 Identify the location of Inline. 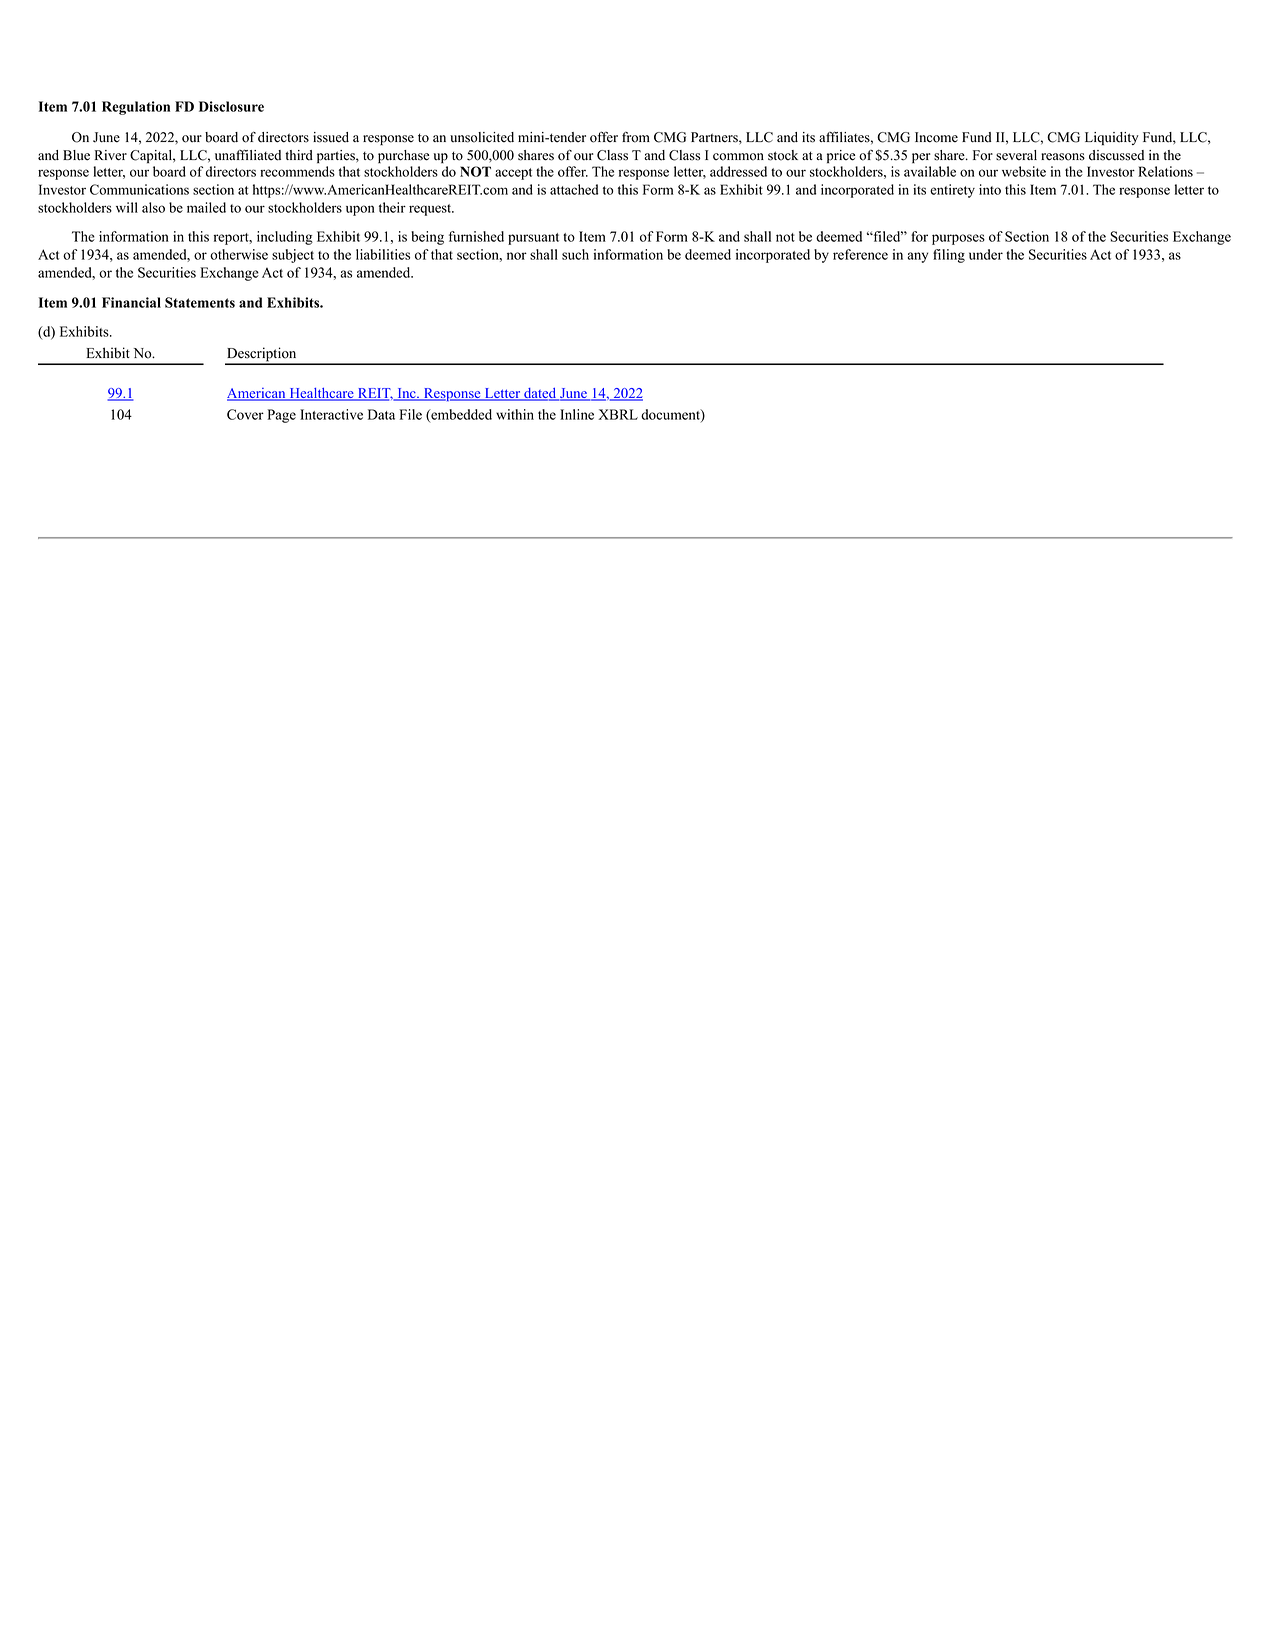
(577, 414).
